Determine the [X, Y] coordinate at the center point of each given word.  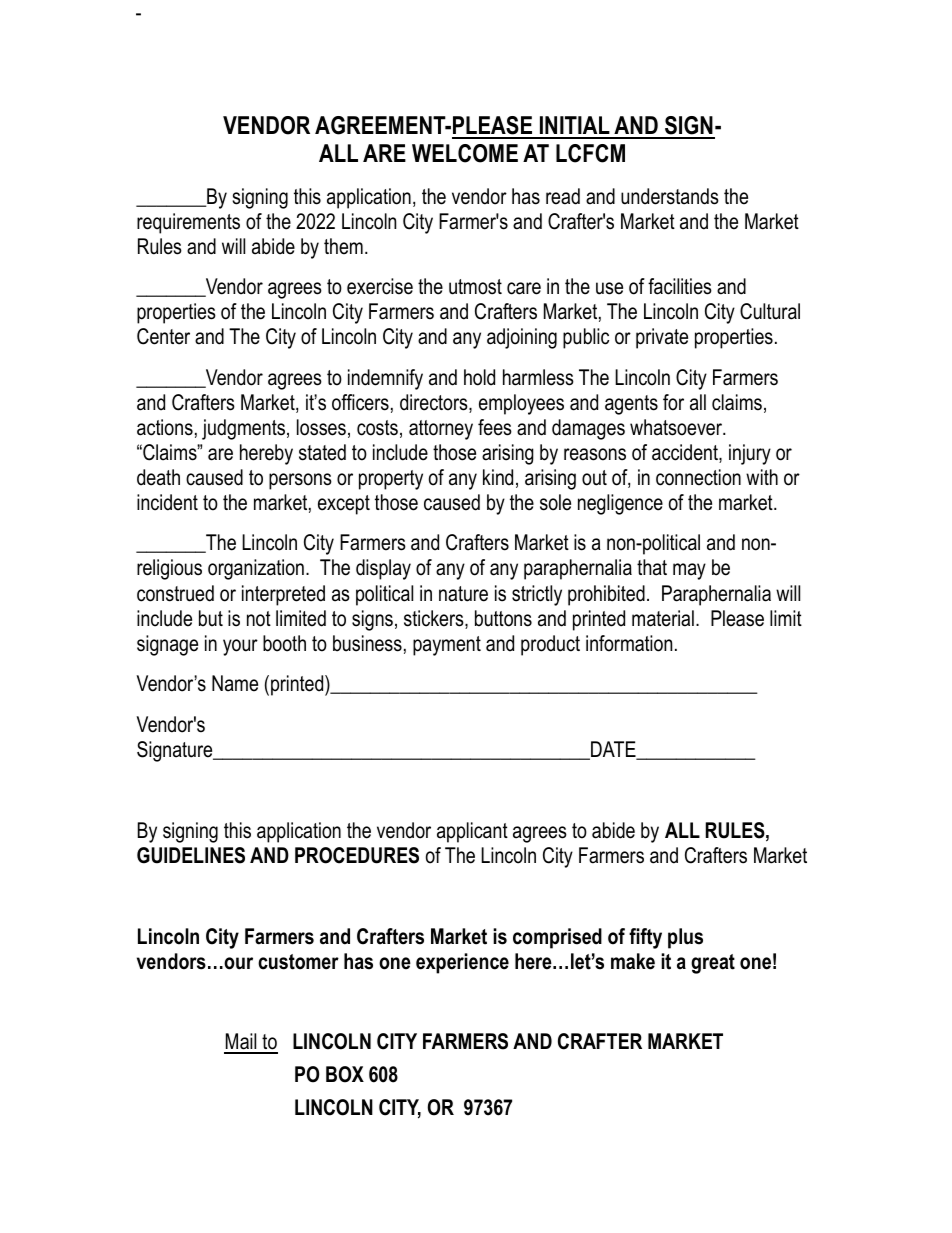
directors [435, 403]
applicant [472, 832]
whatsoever [677, 427]
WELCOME [465, 153]
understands [670, 196]
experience [462, 963]
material [663, 618]
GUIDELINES [191, 855]
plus [685, 938]
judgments [243, 429]
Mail [241, 1043]
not [259, 619]
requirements [188, 223]
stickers [435, 619]
